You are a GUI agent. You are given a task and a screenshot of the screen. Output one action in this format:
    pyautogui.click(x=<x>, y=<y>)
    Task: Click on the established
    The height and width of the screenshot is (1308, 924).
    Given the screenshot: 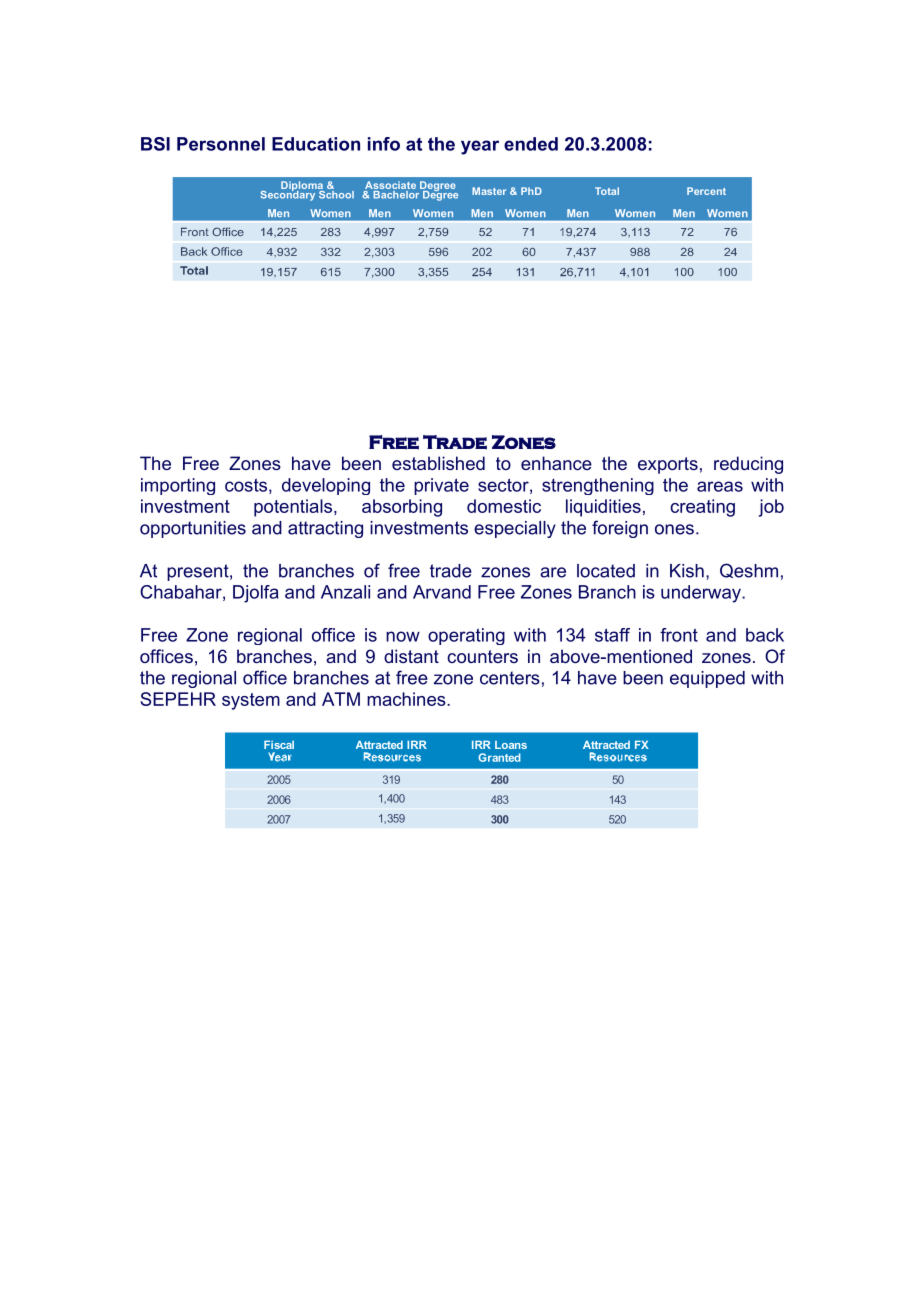 What is the action you would take?
    pyautogui.click(x=438, y=463)
